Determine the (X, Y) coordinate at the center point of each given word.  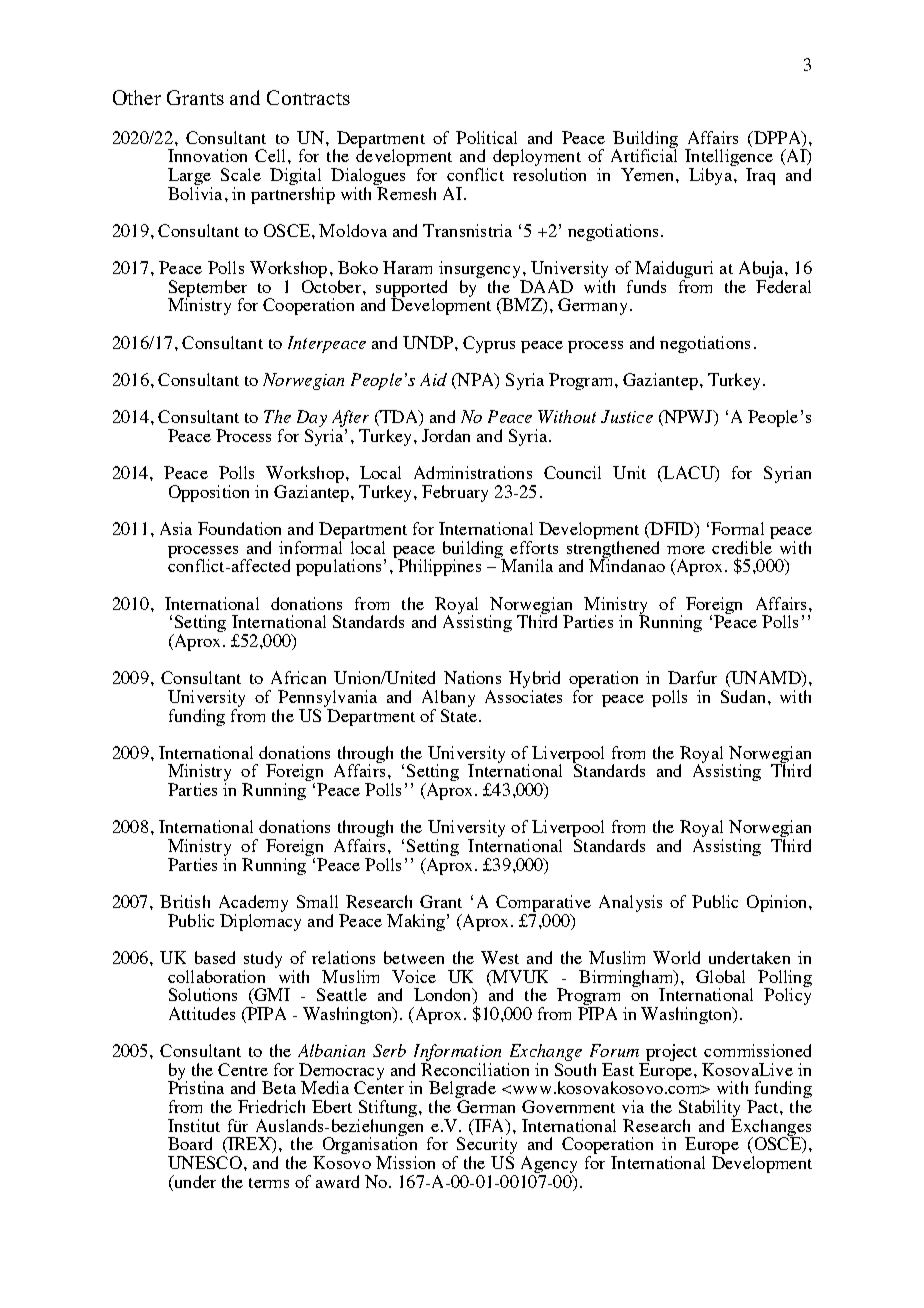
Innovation (207, 155)
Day (312, 420)
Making (416, 922)
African (298, 677)
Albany (448, 698)
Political (486, 137)
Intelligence (729, 159)
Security (486, 1147)
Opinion (778, 903)
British (185, 901)
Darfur (692, 677)
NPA (476, 381)
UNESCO (205, 1162)
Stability (710, 1110)
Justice (627, 416)
